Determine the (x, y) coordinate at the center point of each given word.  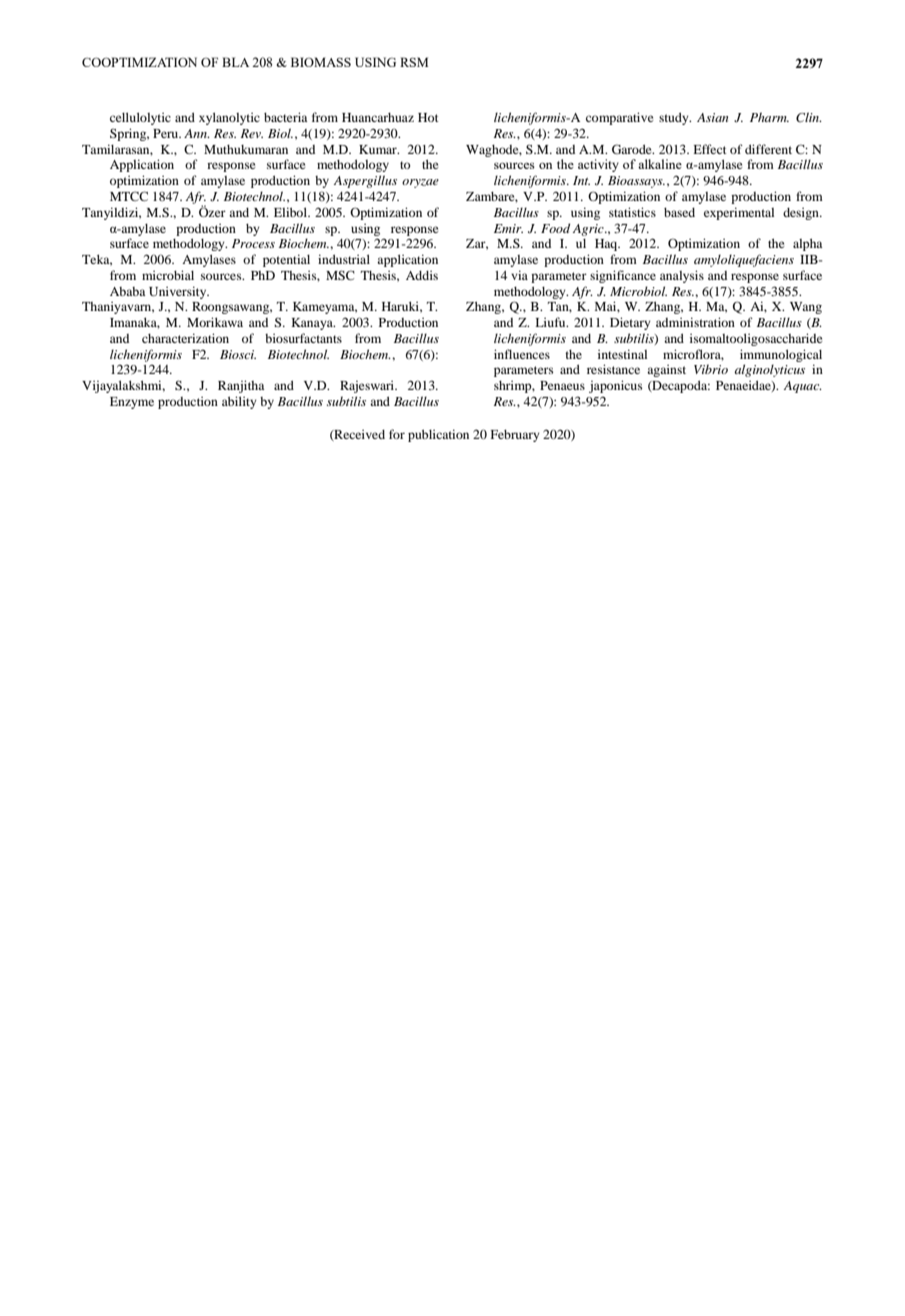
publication (438, 435)
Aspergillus (365, 181)
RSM (414, 62)
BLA (235, 62)
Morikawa (215, 322)
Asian (712, 117)
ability (239, 402)
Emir (508, 228)
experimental (739, 213)
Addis (422, 275)
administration (695, 322)
